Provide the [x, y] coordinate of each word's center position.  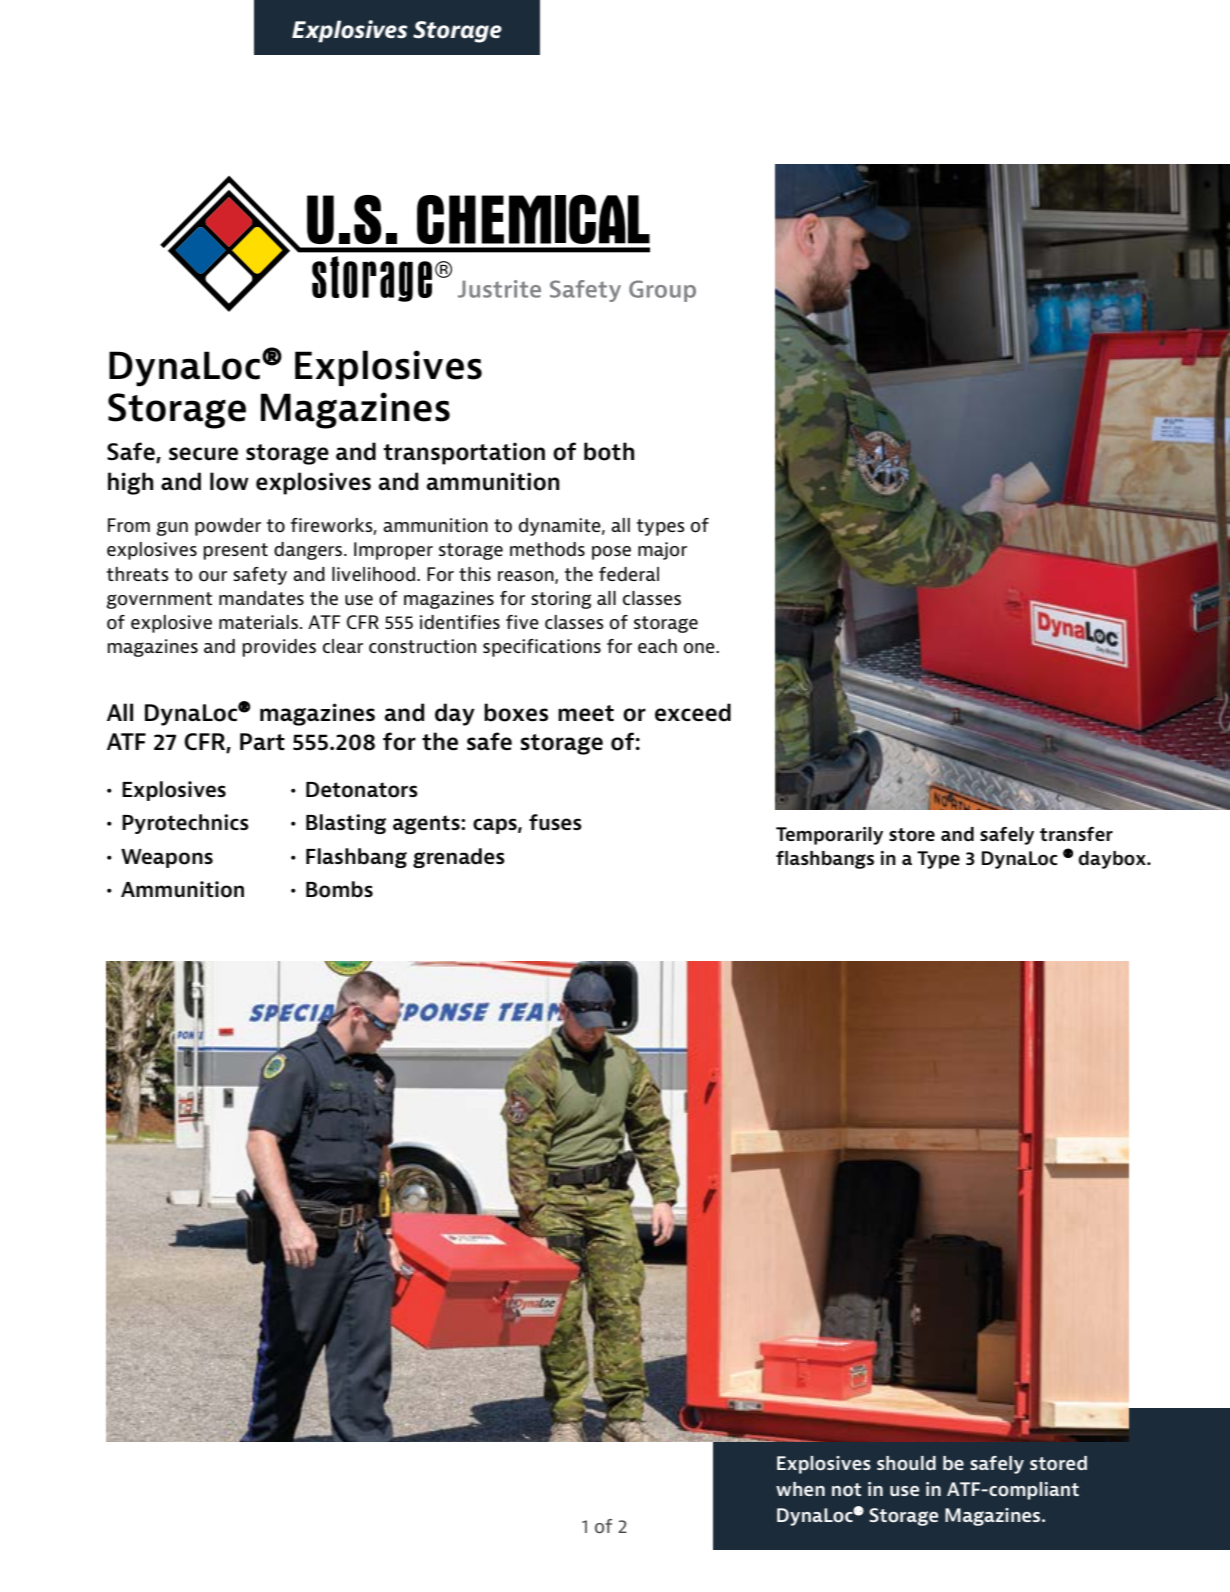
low [229, 481]
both [609, 451]
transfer [1076, 834]
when [800, 1489]
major [662, 551]
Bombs [339, 889]
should [906, 1463]
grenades [459, 858]
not [846, 1490]
